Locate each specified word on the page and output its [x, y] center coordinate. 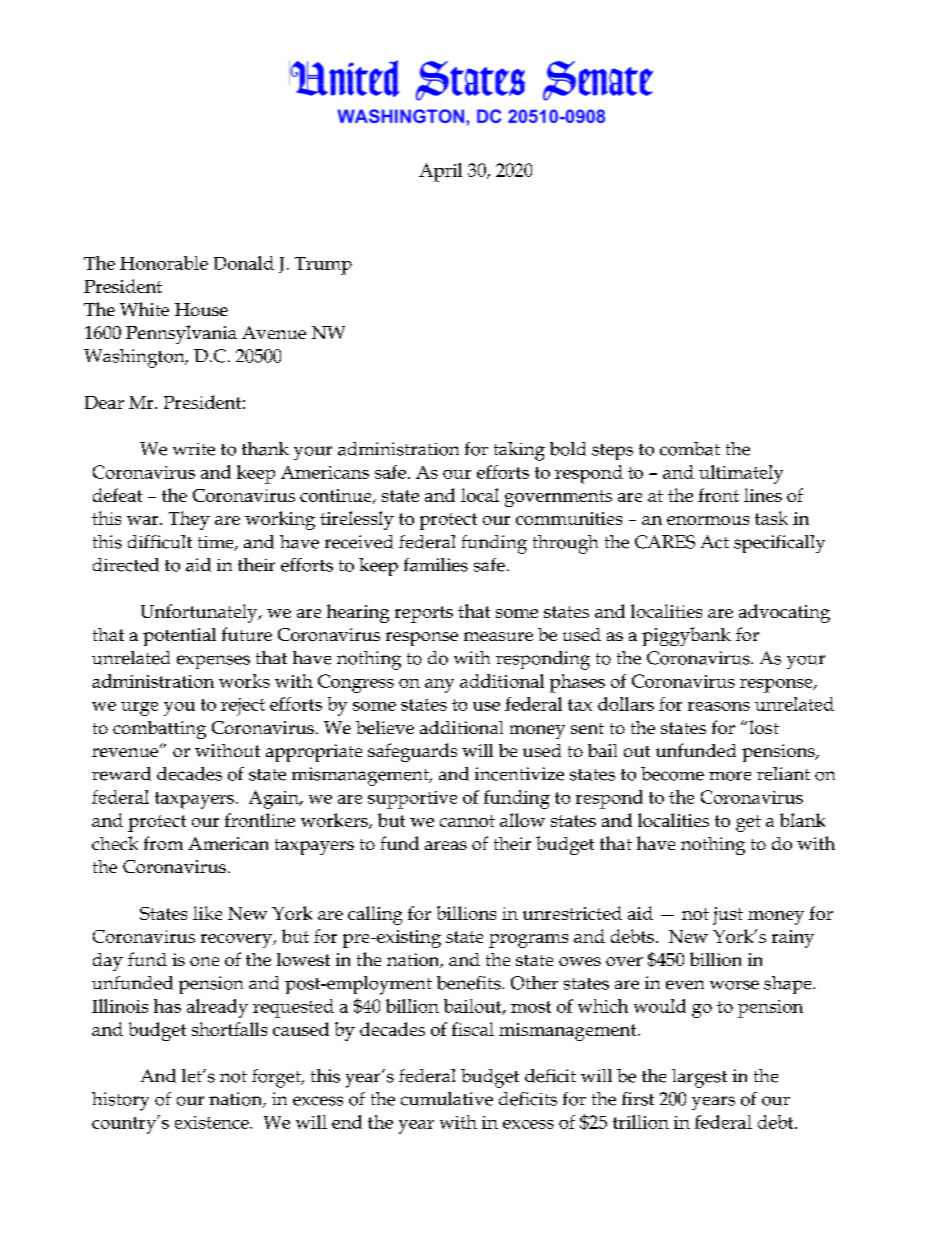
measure [498, 636]
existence [213, 1122]
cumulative [447, 1099]
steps [612, 452]
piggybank [686, 636]
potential [179, 637]
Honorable [164, 263]
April [440, 172]
